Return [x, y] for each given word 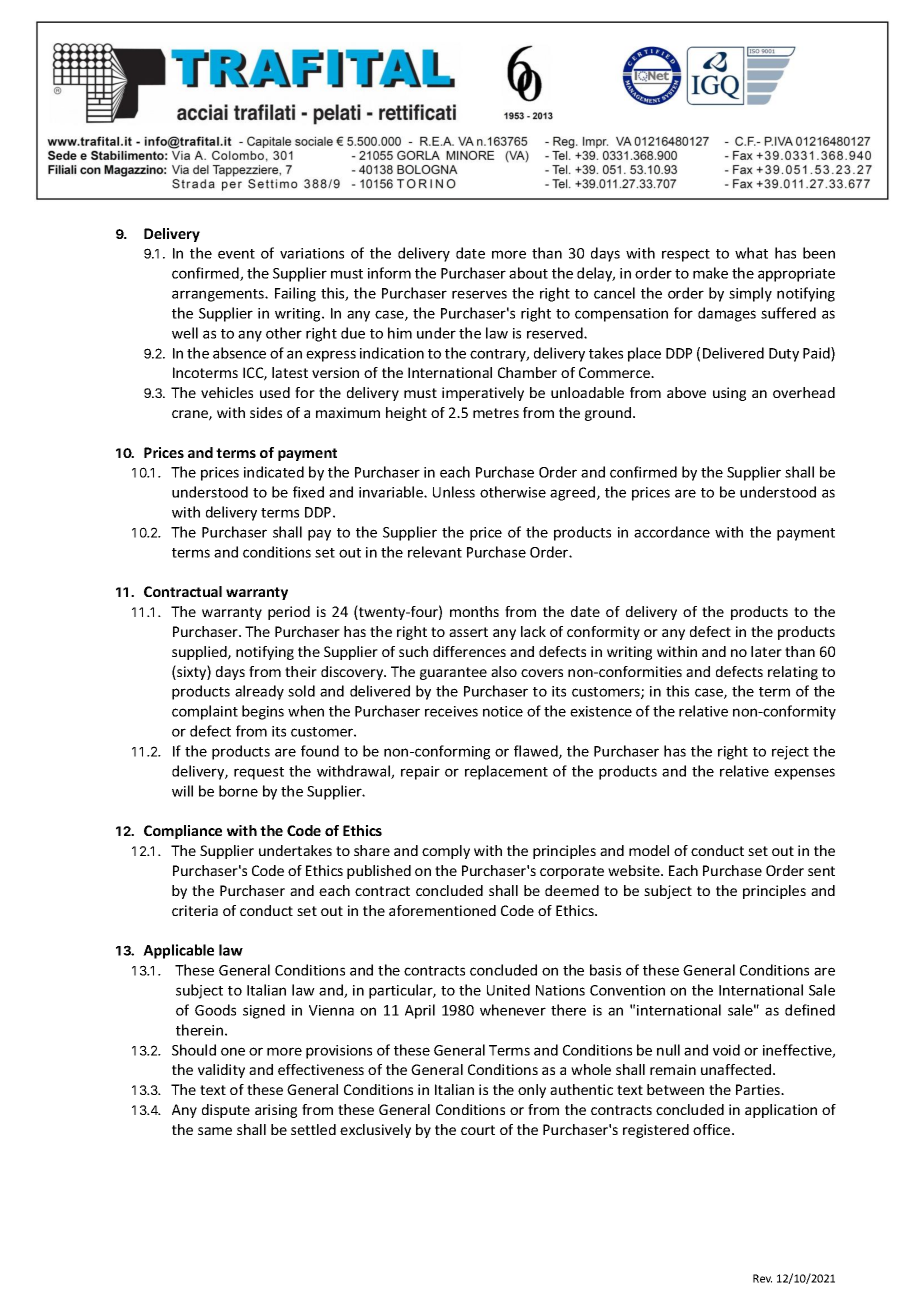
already [259, 692]
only [532, 1091]
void [726, 1050]
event [236, 254]
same [215, 1131]
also [504, 671]
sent [821, 871]
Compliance [183, 832]
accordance [672, 532]
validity [221, 1071]
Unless [454, 492]
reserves [479, 294]
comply [446, 852]
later [766, 651]
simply [750, 294]
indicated [274, 472]
